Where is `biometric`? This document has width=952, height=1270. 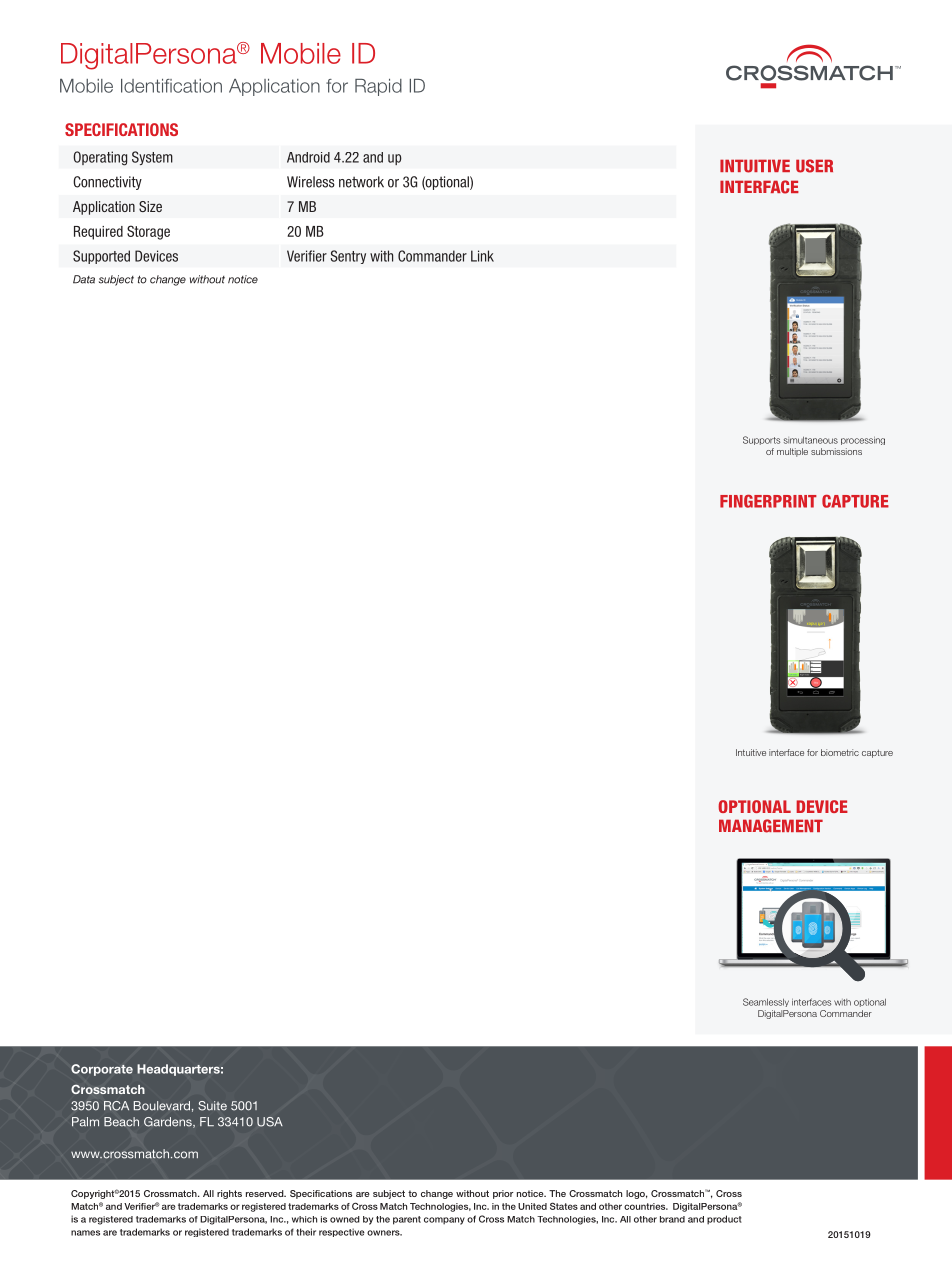
biometric is located at coordinates (840, 752).
